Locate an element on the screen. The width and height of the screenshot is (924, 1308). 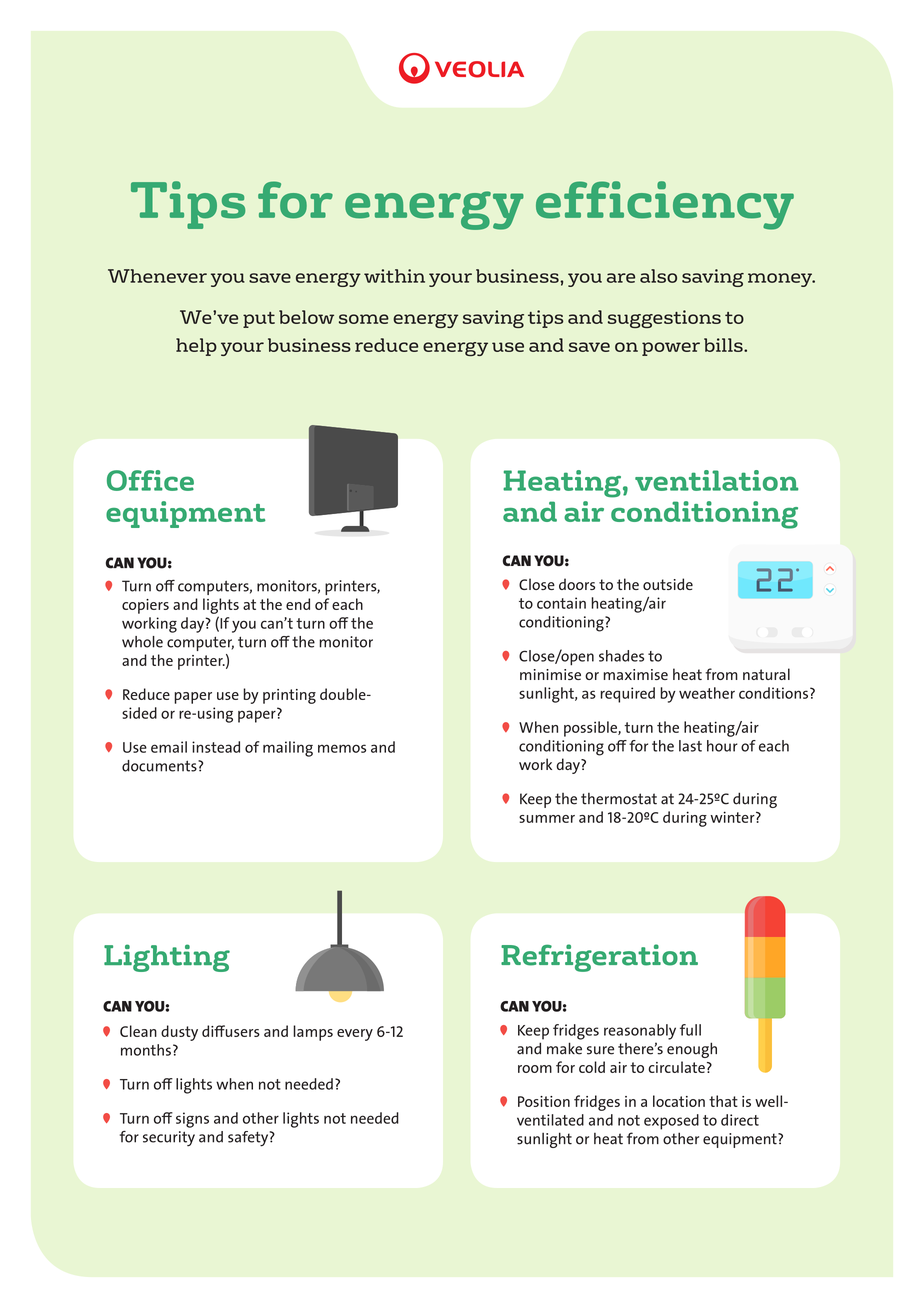
doors is located at coordinates (577, 584).
